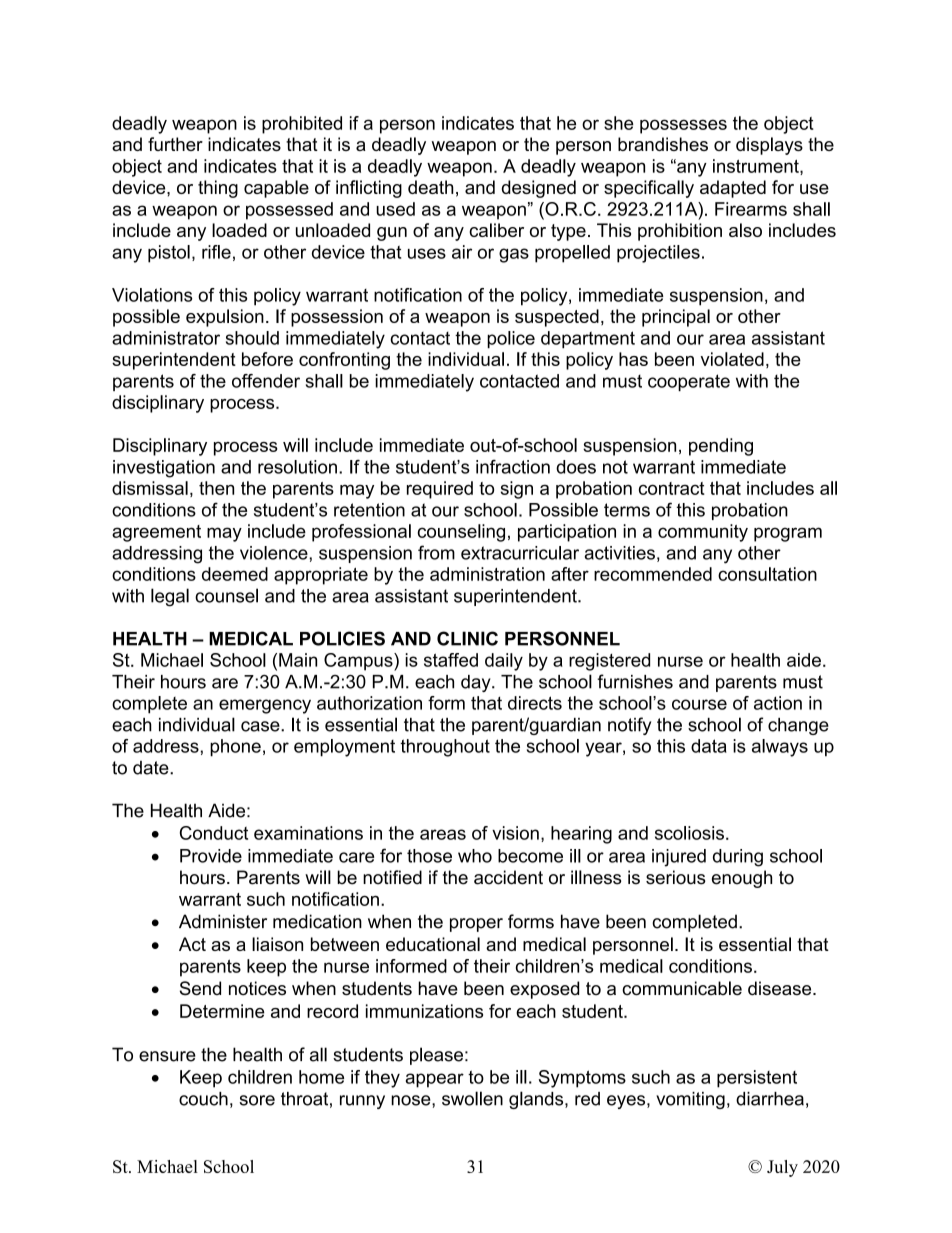 Image resolution: width=952 pixels, height=1233 pixels. What do you see at coordinates (218, 189) in the image?
I see `thing` at bounding box center [218, 189].
